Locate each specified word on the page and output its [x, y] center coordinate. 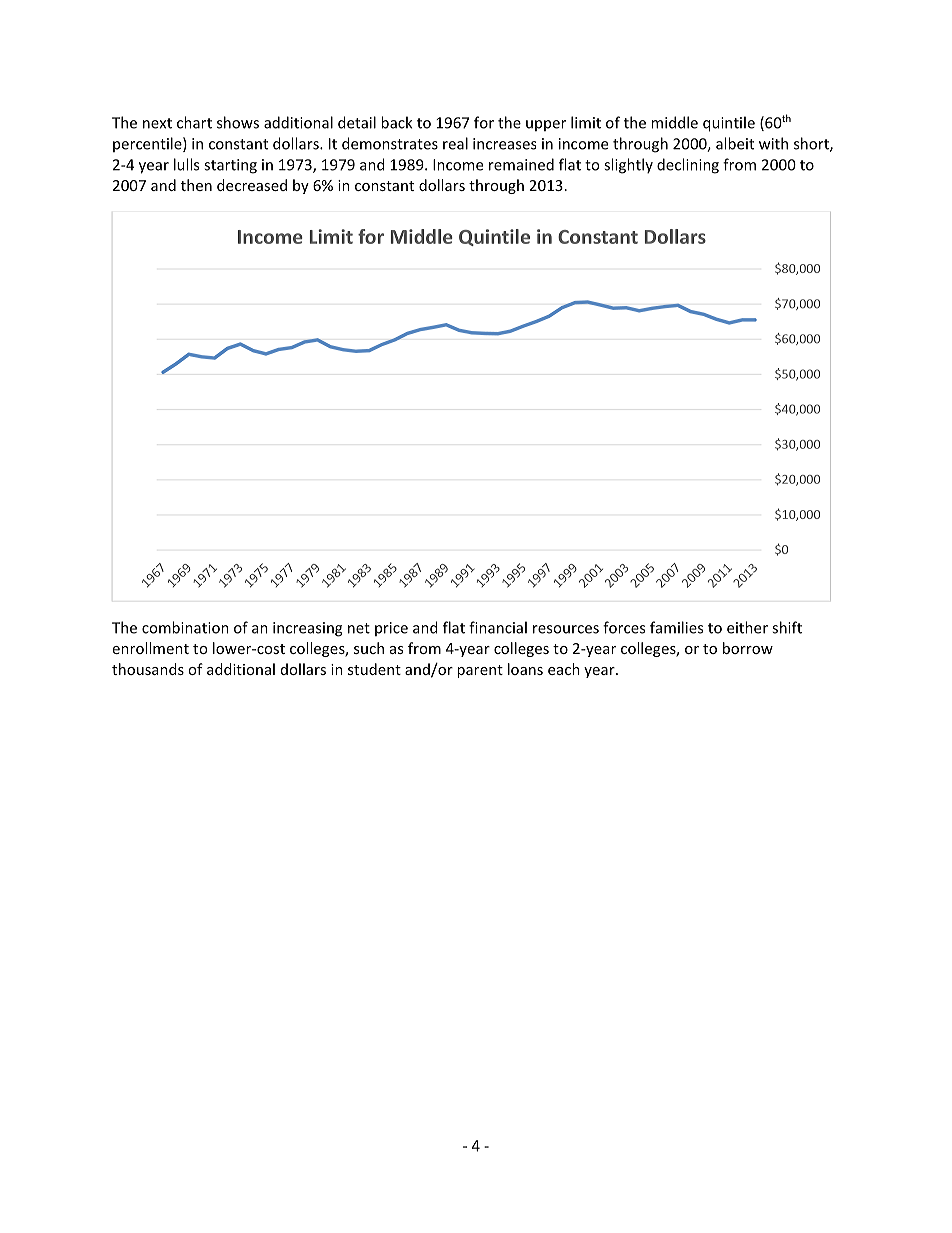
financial [498, 627]
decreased [252, 185]
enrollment [150, 648]
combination [185, 627]
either [747, 627]
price [391, 629]
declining [688, 166]
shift [787, 627]
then [196, 185]
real [455, 143]
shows [238, 122]
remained [521, 164]
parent [480, 671]
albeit [735, 143]
